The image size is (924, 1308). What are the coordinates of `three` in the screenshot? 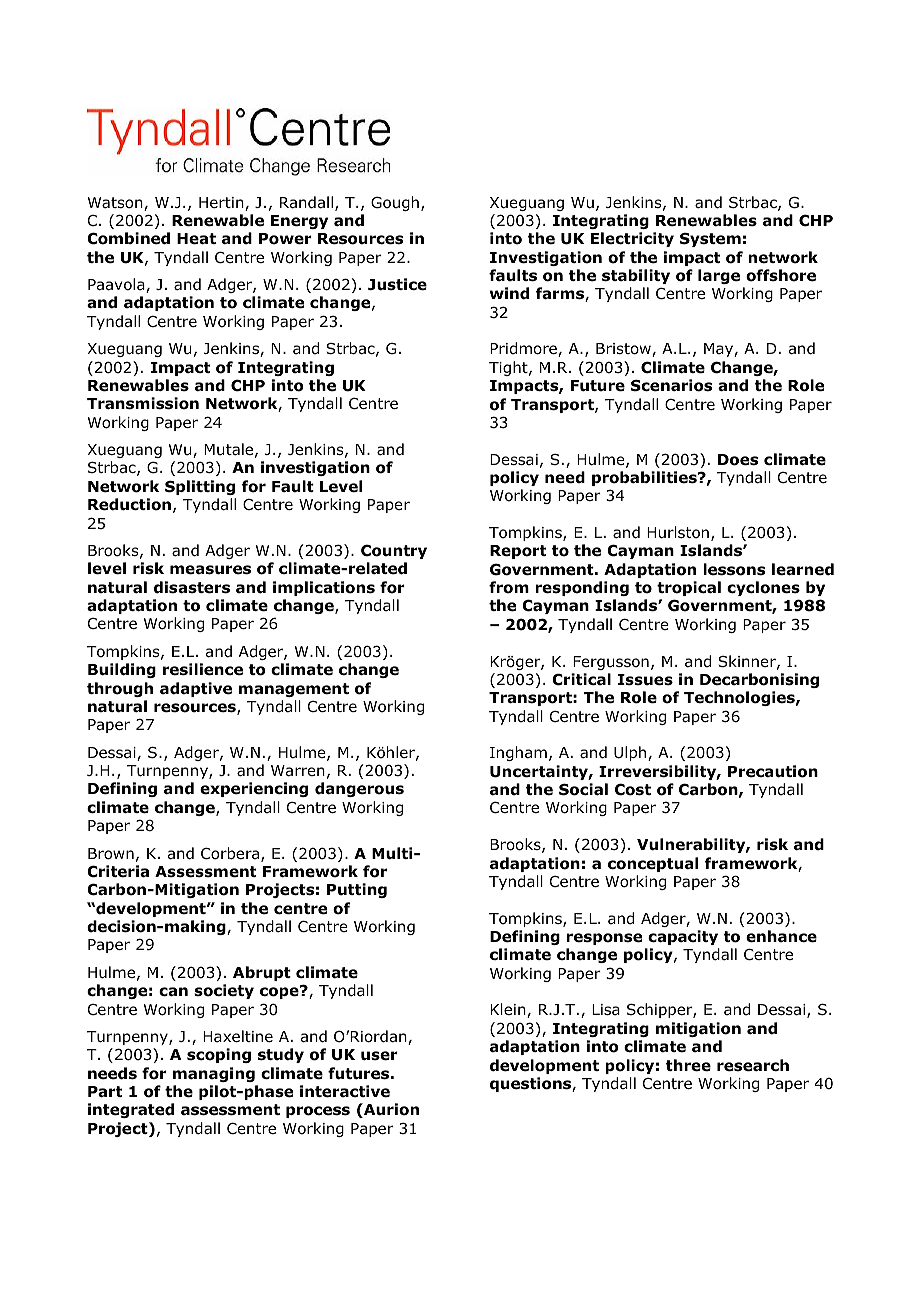 It's located at (688, 1065).
